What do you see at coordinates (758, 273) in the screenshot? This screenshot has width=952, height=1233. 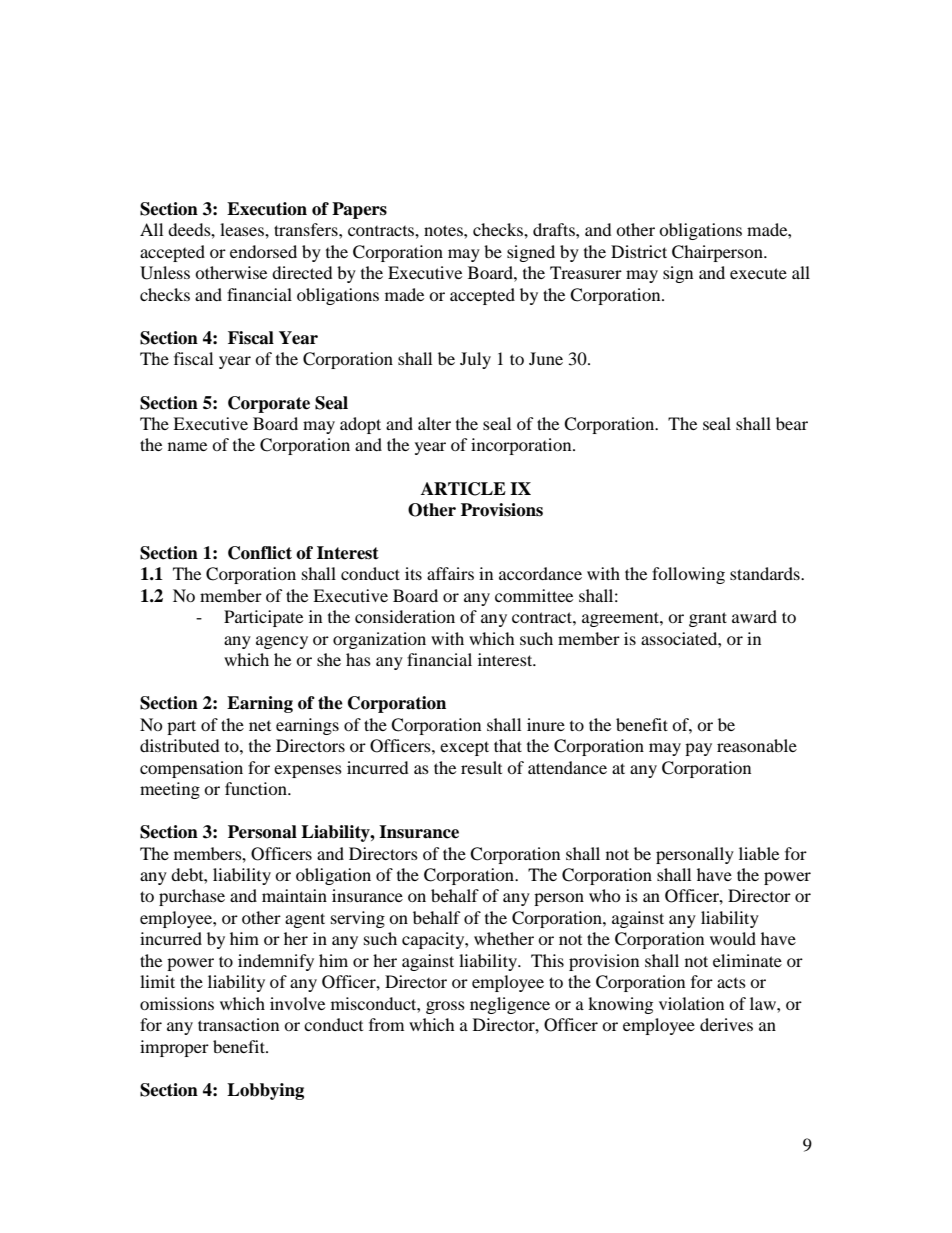 I see `execute` at bounding box center [758, 273].
